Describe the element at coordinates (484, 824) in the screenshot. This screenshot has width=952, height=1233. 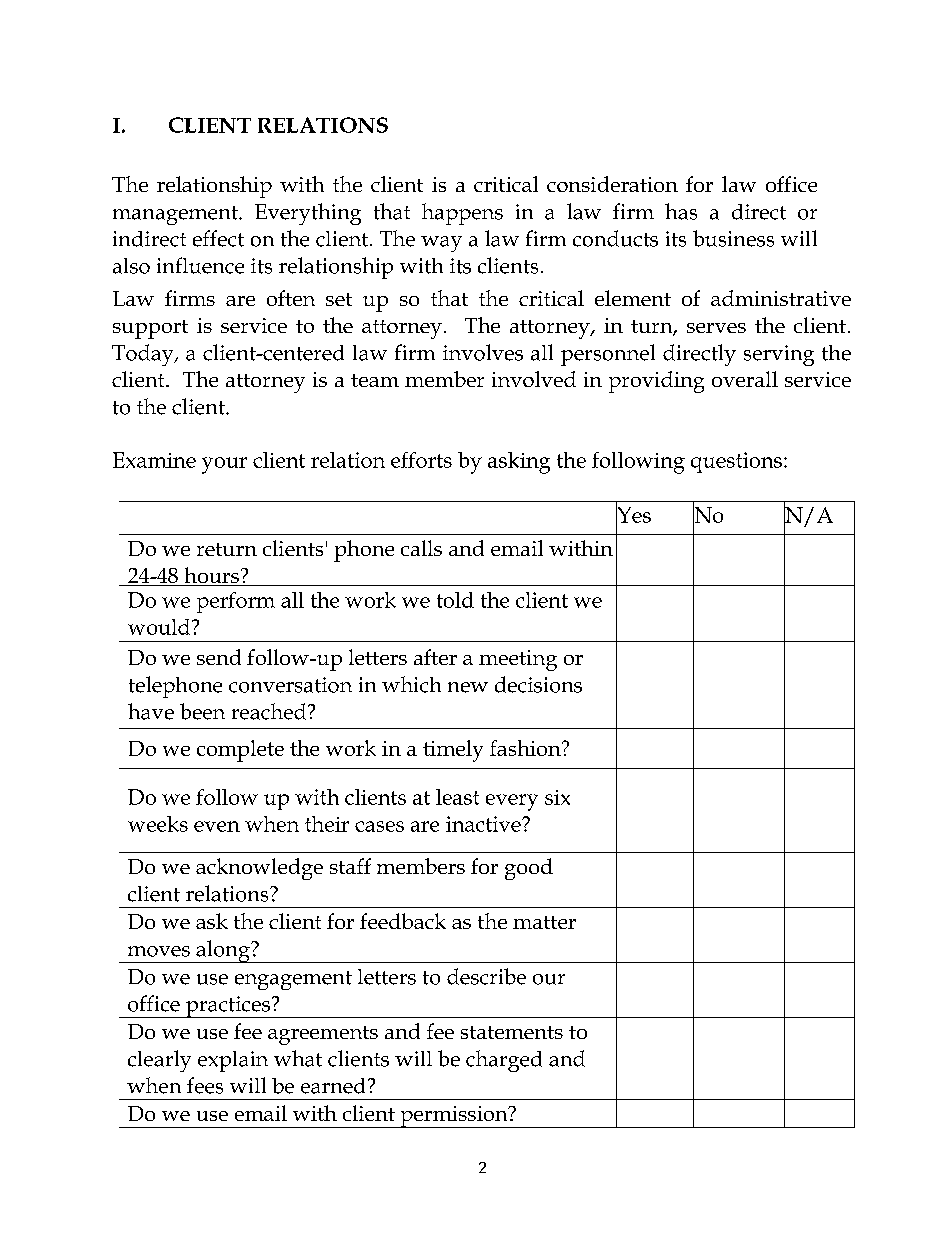
I see `inactive` at that location.
